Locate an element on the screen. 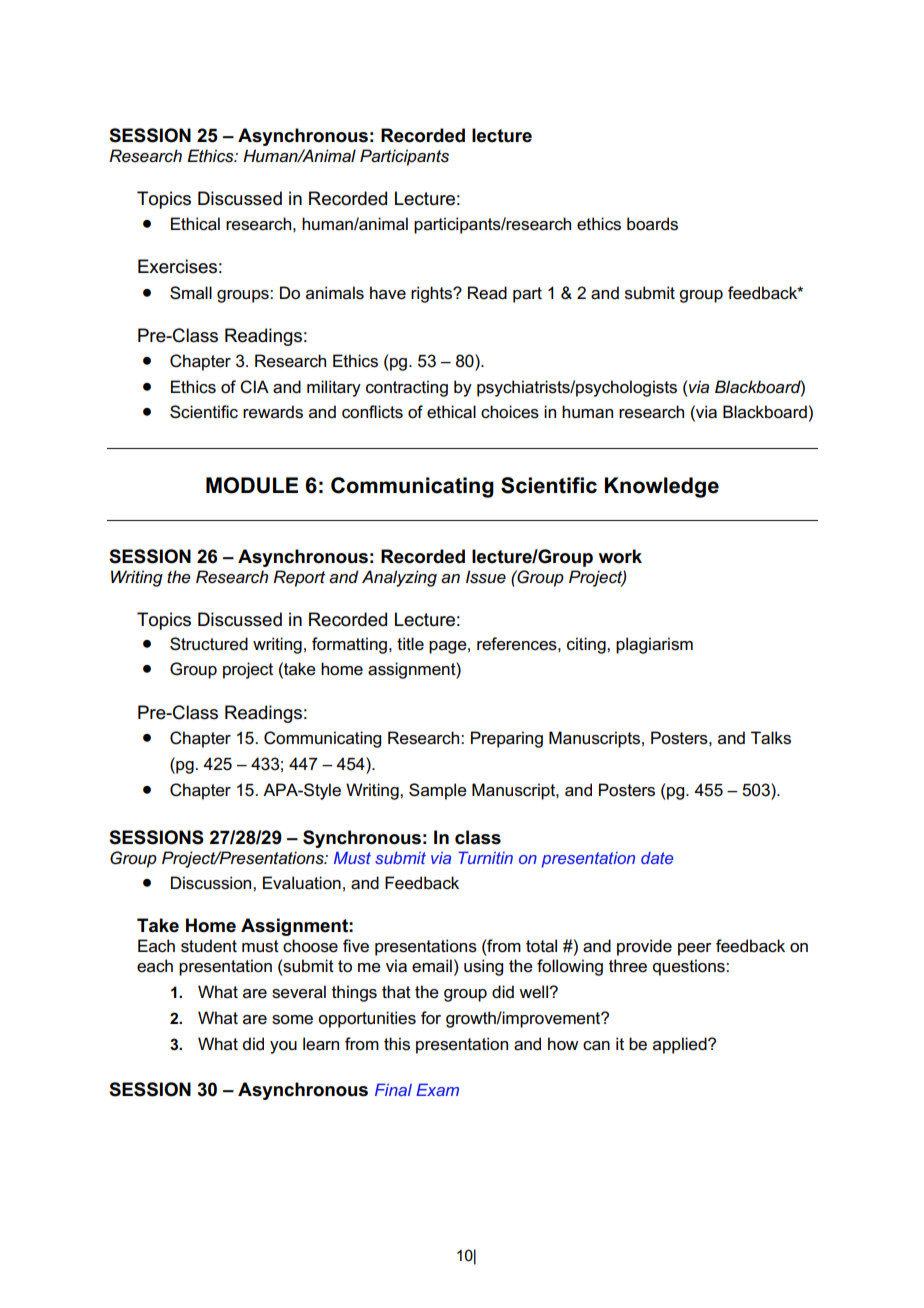  title is located at coordinates (410, 644).
